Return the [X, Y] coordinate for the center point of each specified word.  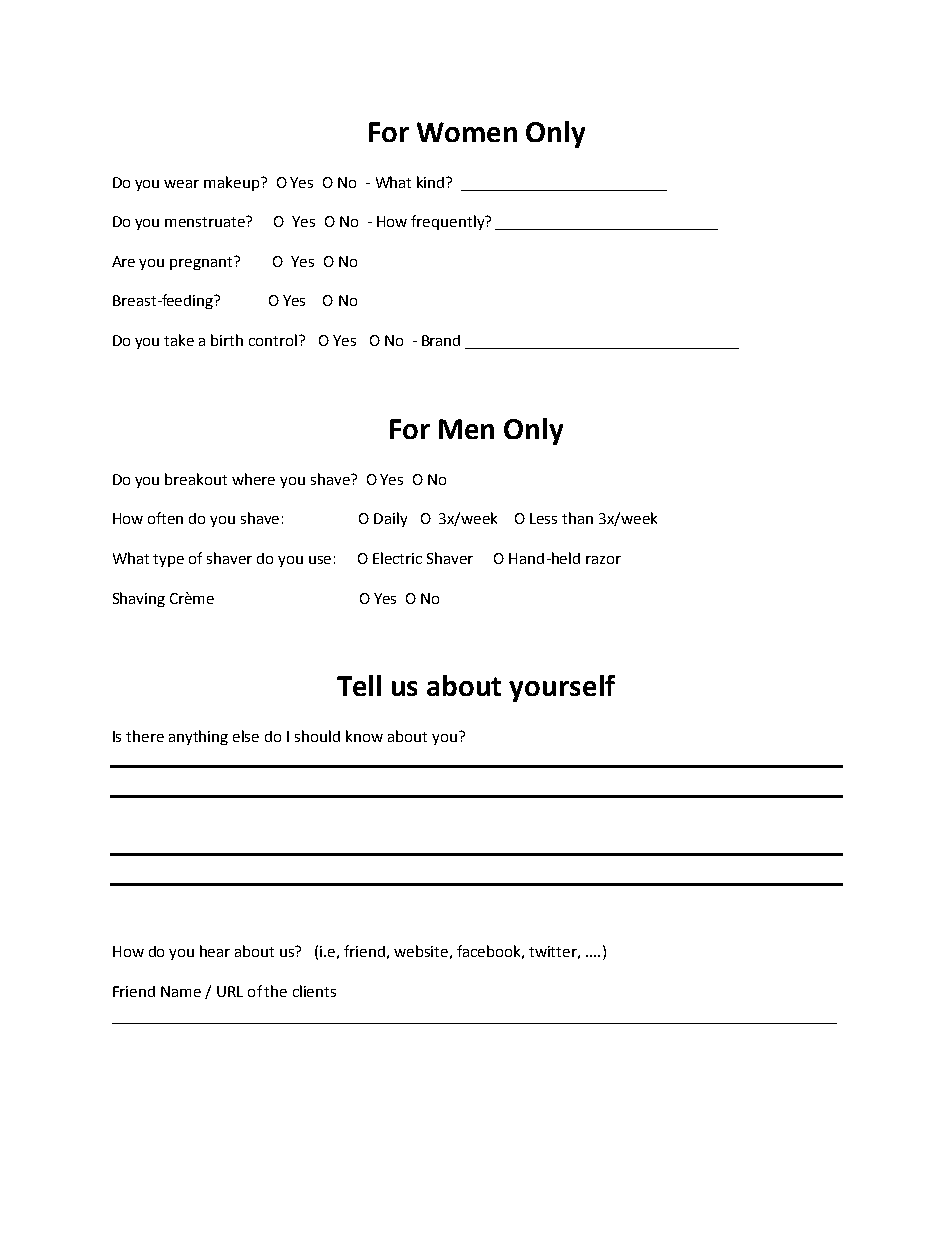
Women [467, 132]
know [364, 736]
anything [198, 737]
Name [181, 991]
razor [603, 560]
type [168, 560]
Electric [397, 558]
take [179, 340]
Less [543, 518]
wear [181, 184]
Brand [441, 340]
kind [432, 182]
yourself [562, 688]
